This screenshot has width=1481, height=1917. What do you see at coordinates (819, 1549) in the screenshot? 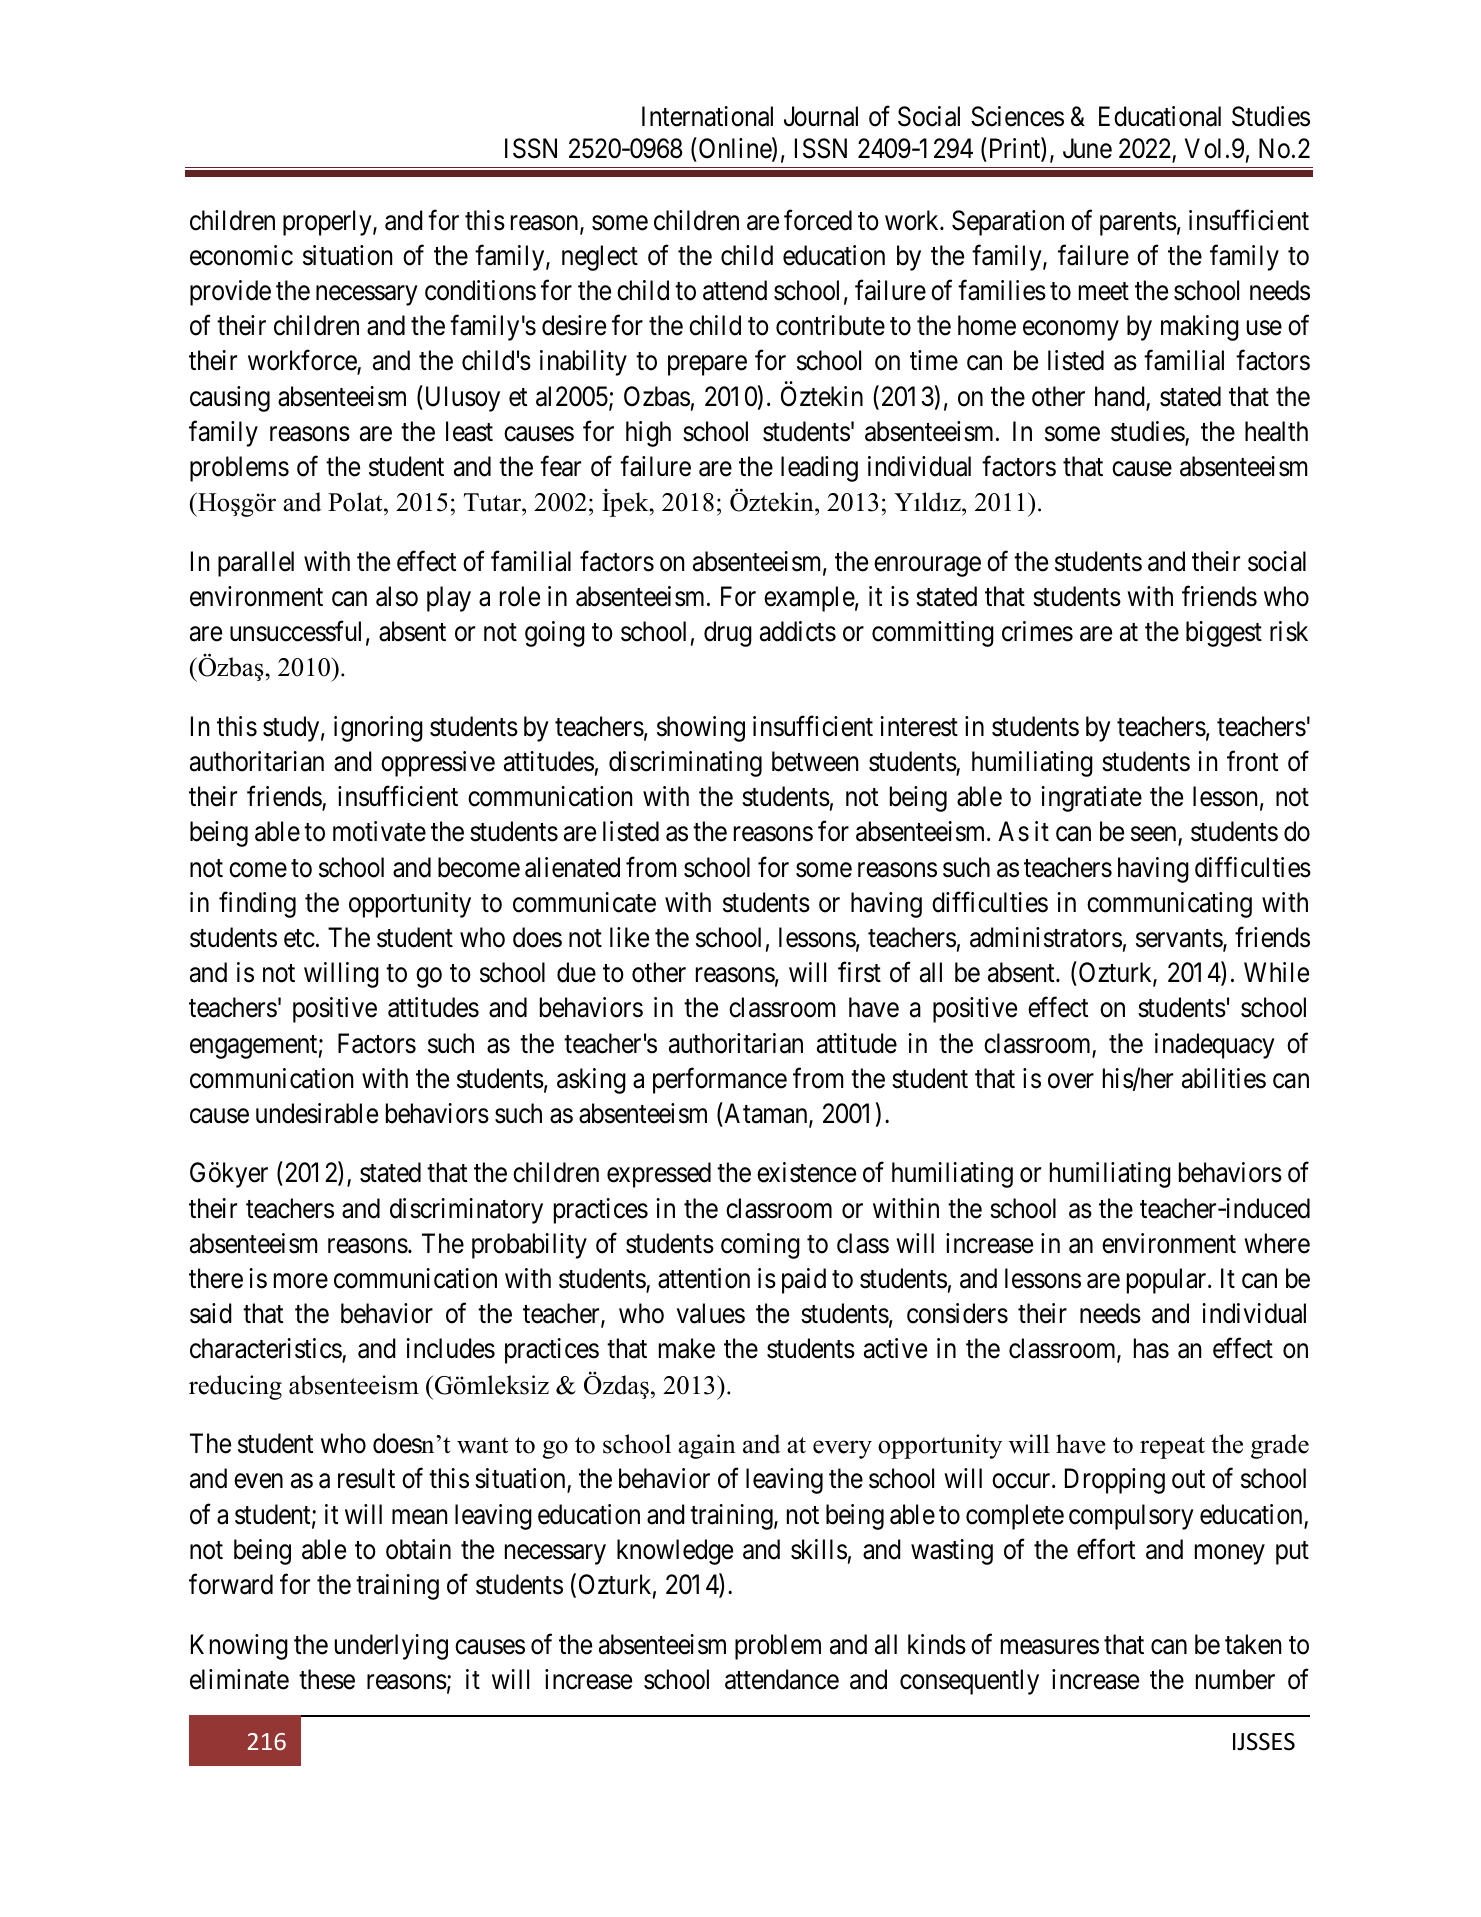
I see `skills` at bounding box center [819, 1549].
